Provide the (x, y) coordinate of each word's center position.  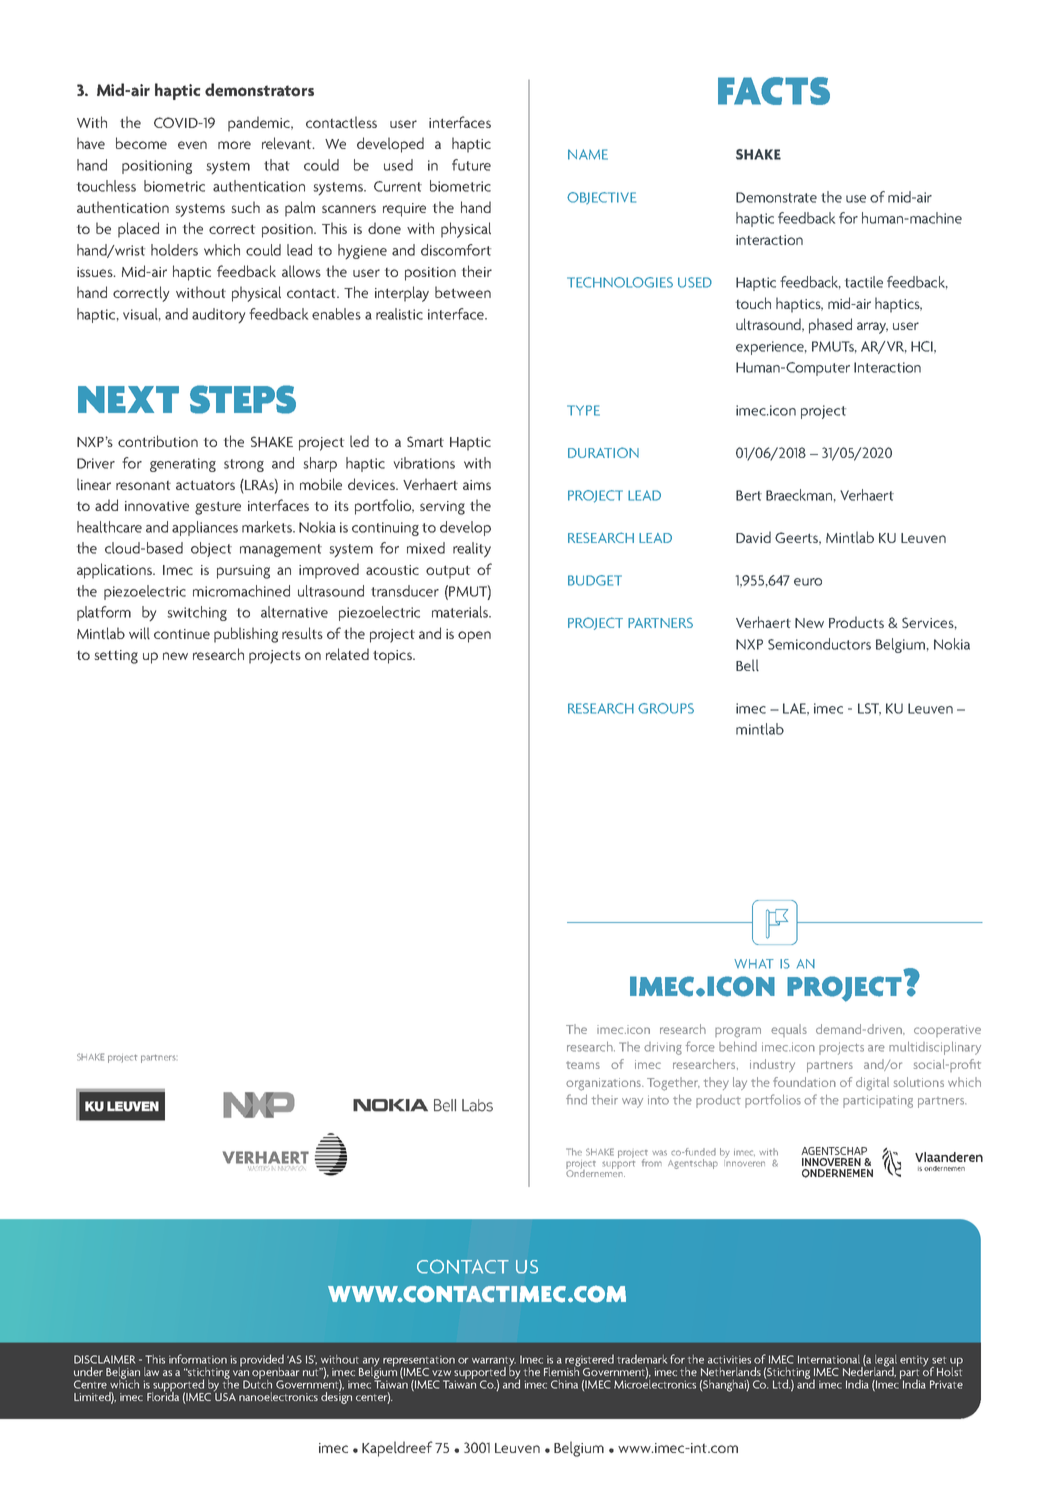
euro (808, 582)
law (151, 1371)
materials (461, 612)
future (471, 165)
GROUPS (666, 708)
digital (872, 1084)
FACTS (774, 91)
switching (197, 613)
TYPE (583, 410)
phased (830, 326)
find (576, 1099)
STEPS (243, 399)
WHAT (754, 964)
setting (116, 657)
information (198, 1359)
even (192, 145)
